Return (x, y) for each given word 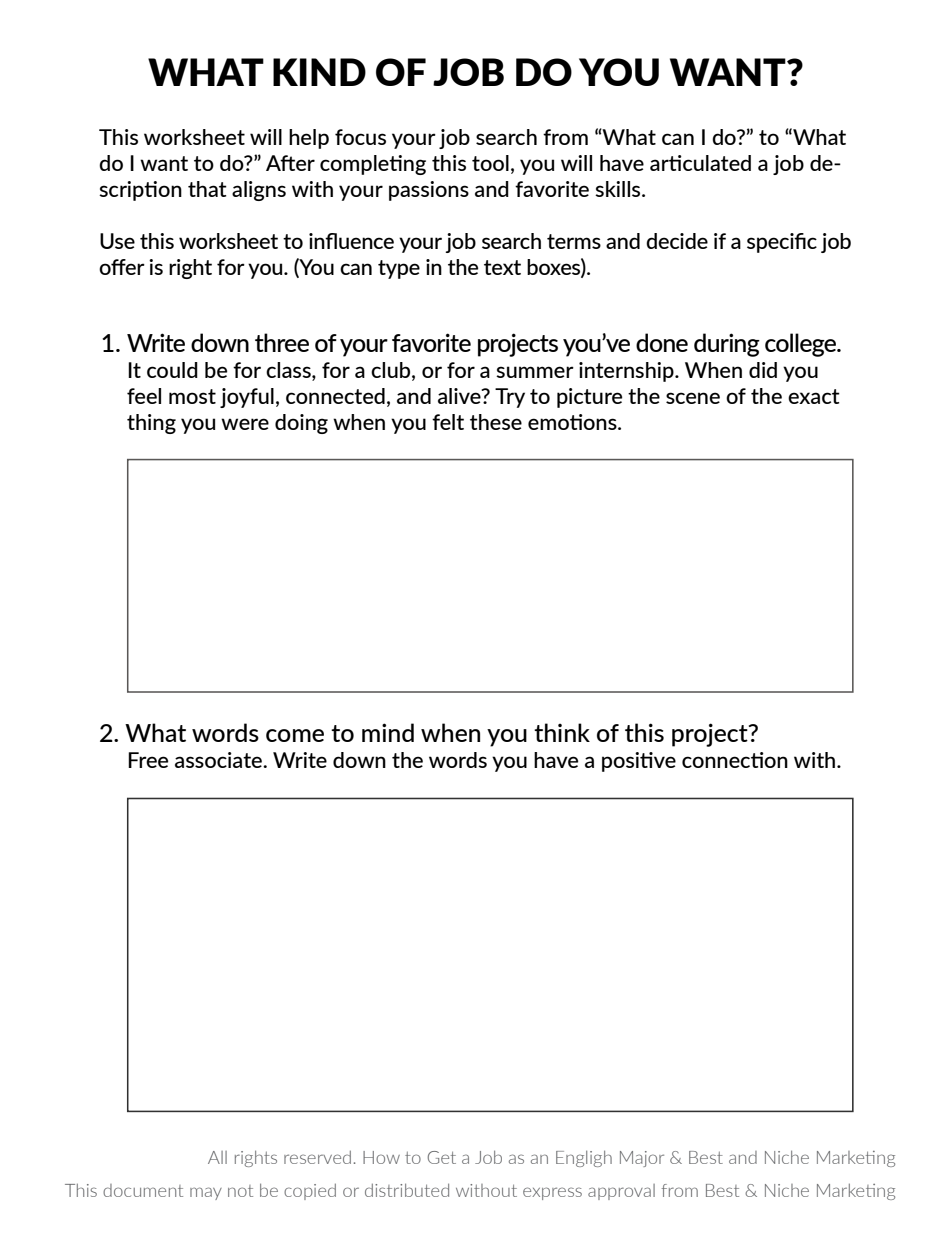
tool (490, 163)
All (217, 1157)
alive (460, 396)
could (172, 370)
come (295, 735)
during (727, 345)
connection (735, 760)
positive (639, 762)
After (290, 163)
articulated (700, 163)
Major (642, 1159)
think (562, 732)
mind (388, 732)
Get (442, 1157)
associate (219, 760)
